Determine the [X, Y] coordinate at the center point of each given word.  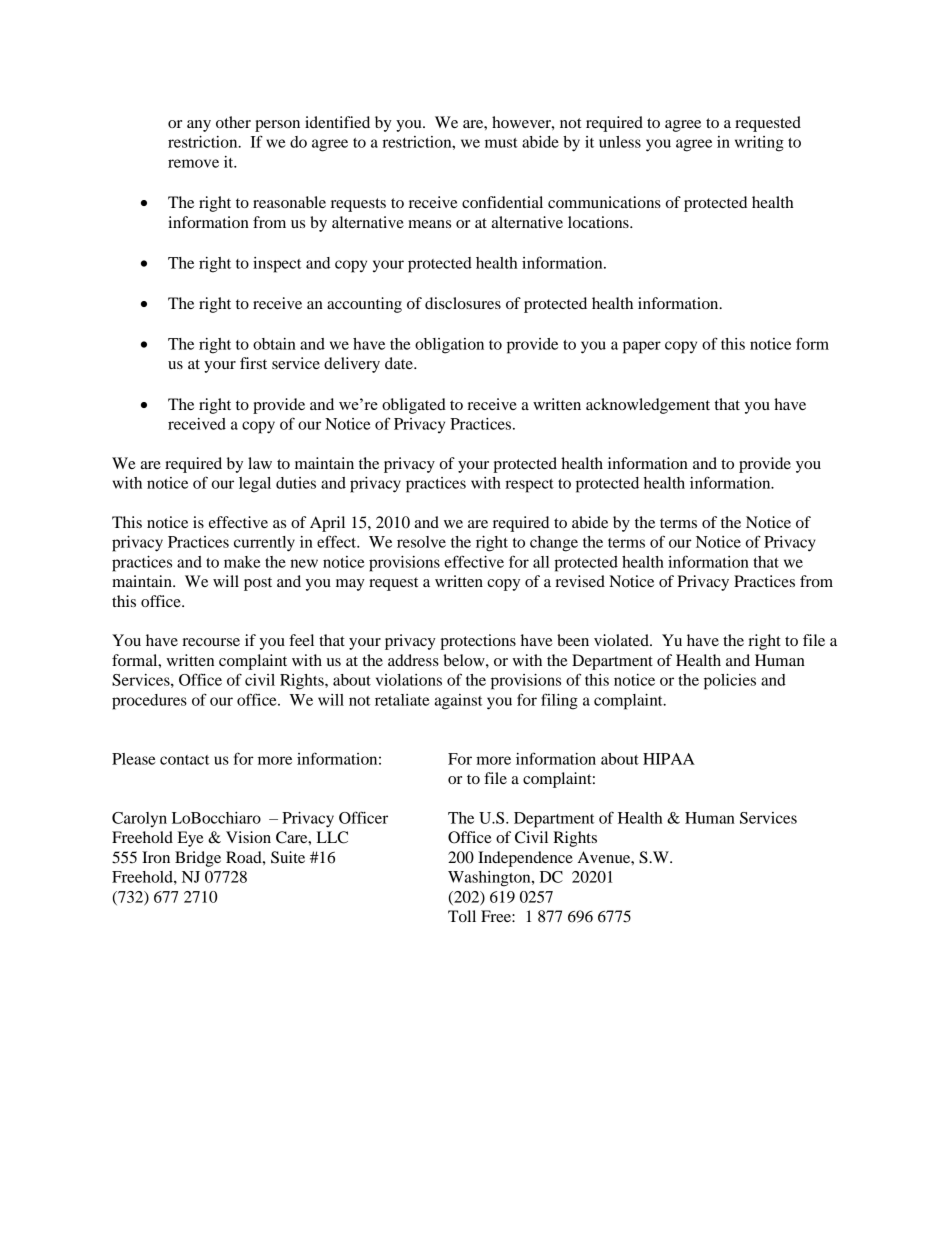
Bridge [198, 859]
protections [478, 642]
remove [193, 163]
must [501, 143]
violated [622, 640]
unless [620, 142]
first [253, 363]
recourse [211, 642]
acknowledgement [648, 406]
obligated [414, 406]
